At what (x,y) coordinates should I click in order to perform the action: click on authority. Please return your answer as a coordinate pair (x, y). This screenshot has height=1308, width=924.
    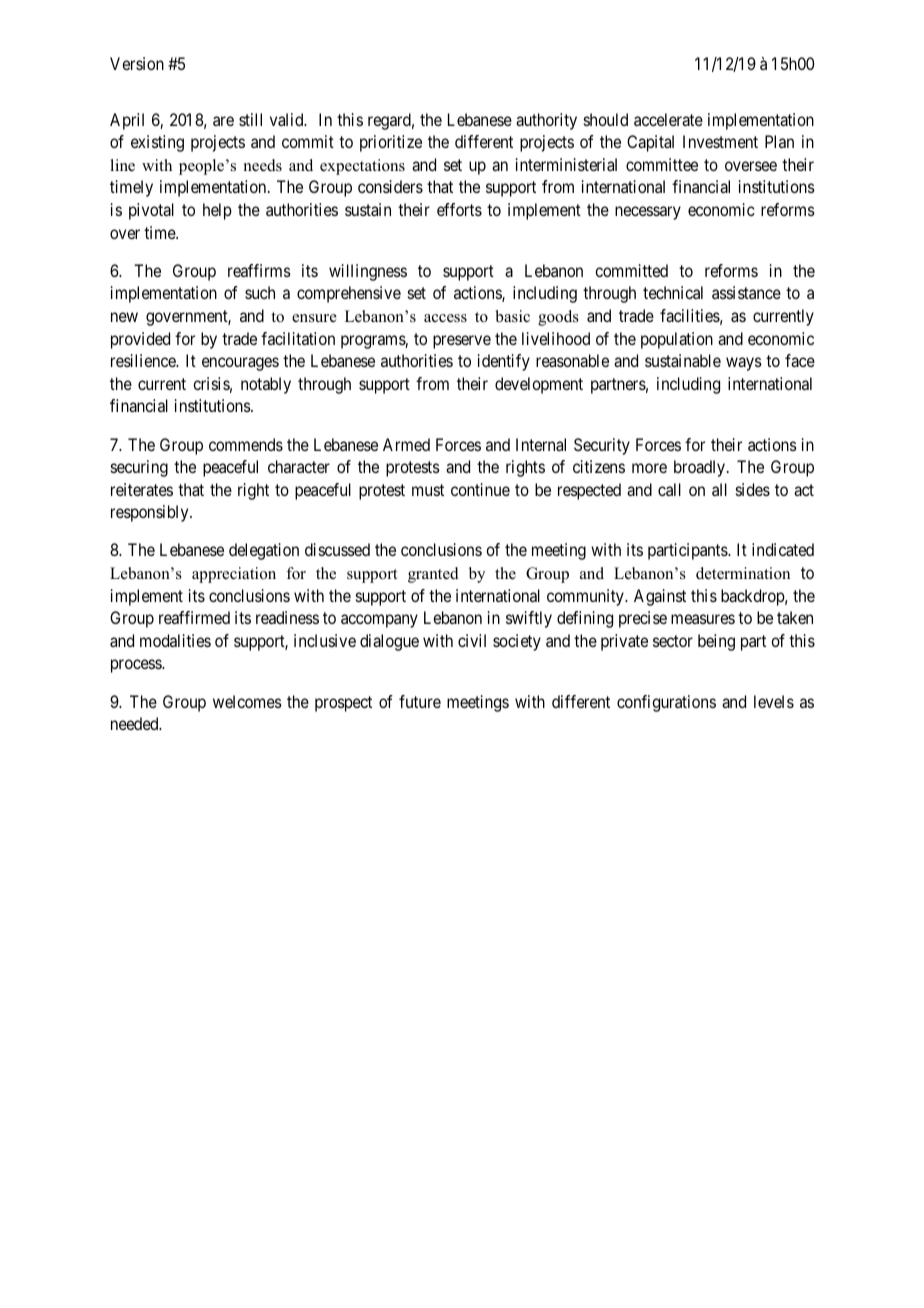
    Looking at the image, I should click on (546, 121).
